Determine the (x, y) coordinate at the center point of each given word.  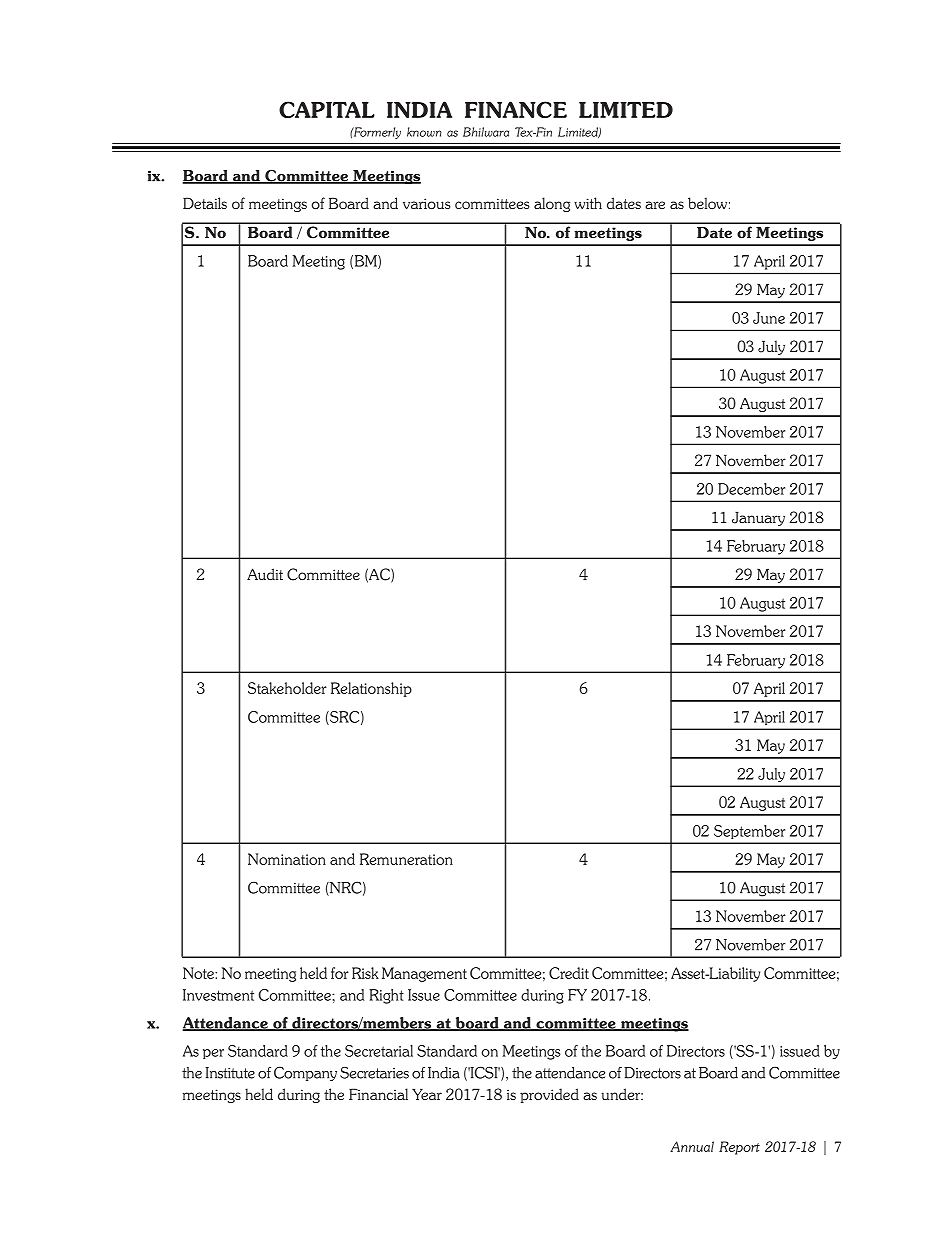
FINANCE (516, 109)
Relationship (371, 689)
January (758, 518)
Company (305, 1073)
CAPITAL (327, 109)
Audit (265, 574)
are (655, 205)
